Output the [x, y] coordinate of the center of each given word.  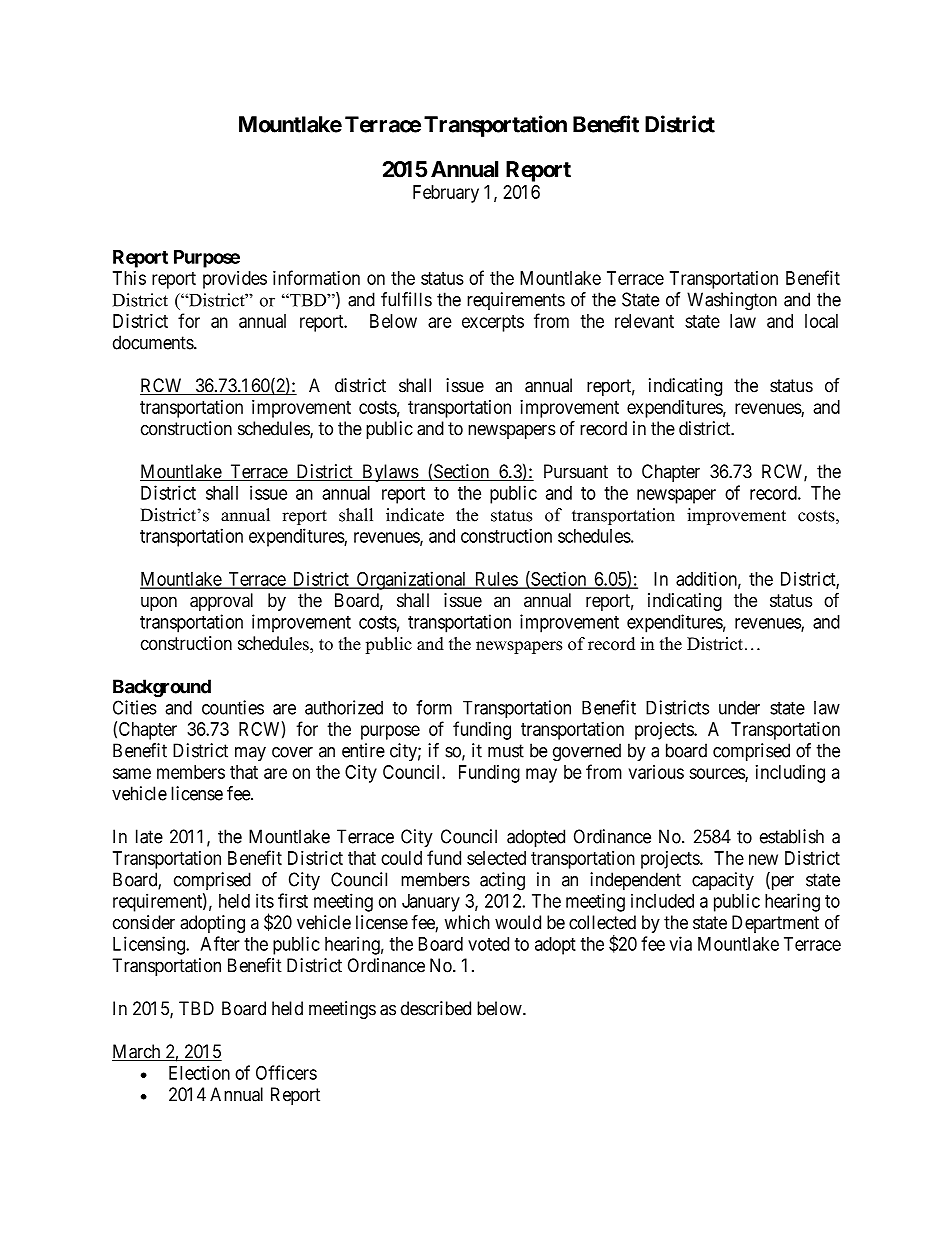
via [680, 943]
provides [235, 280]
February [446, 194]
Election [199, 1072]
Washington [732, 301]
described [436, 1008]
